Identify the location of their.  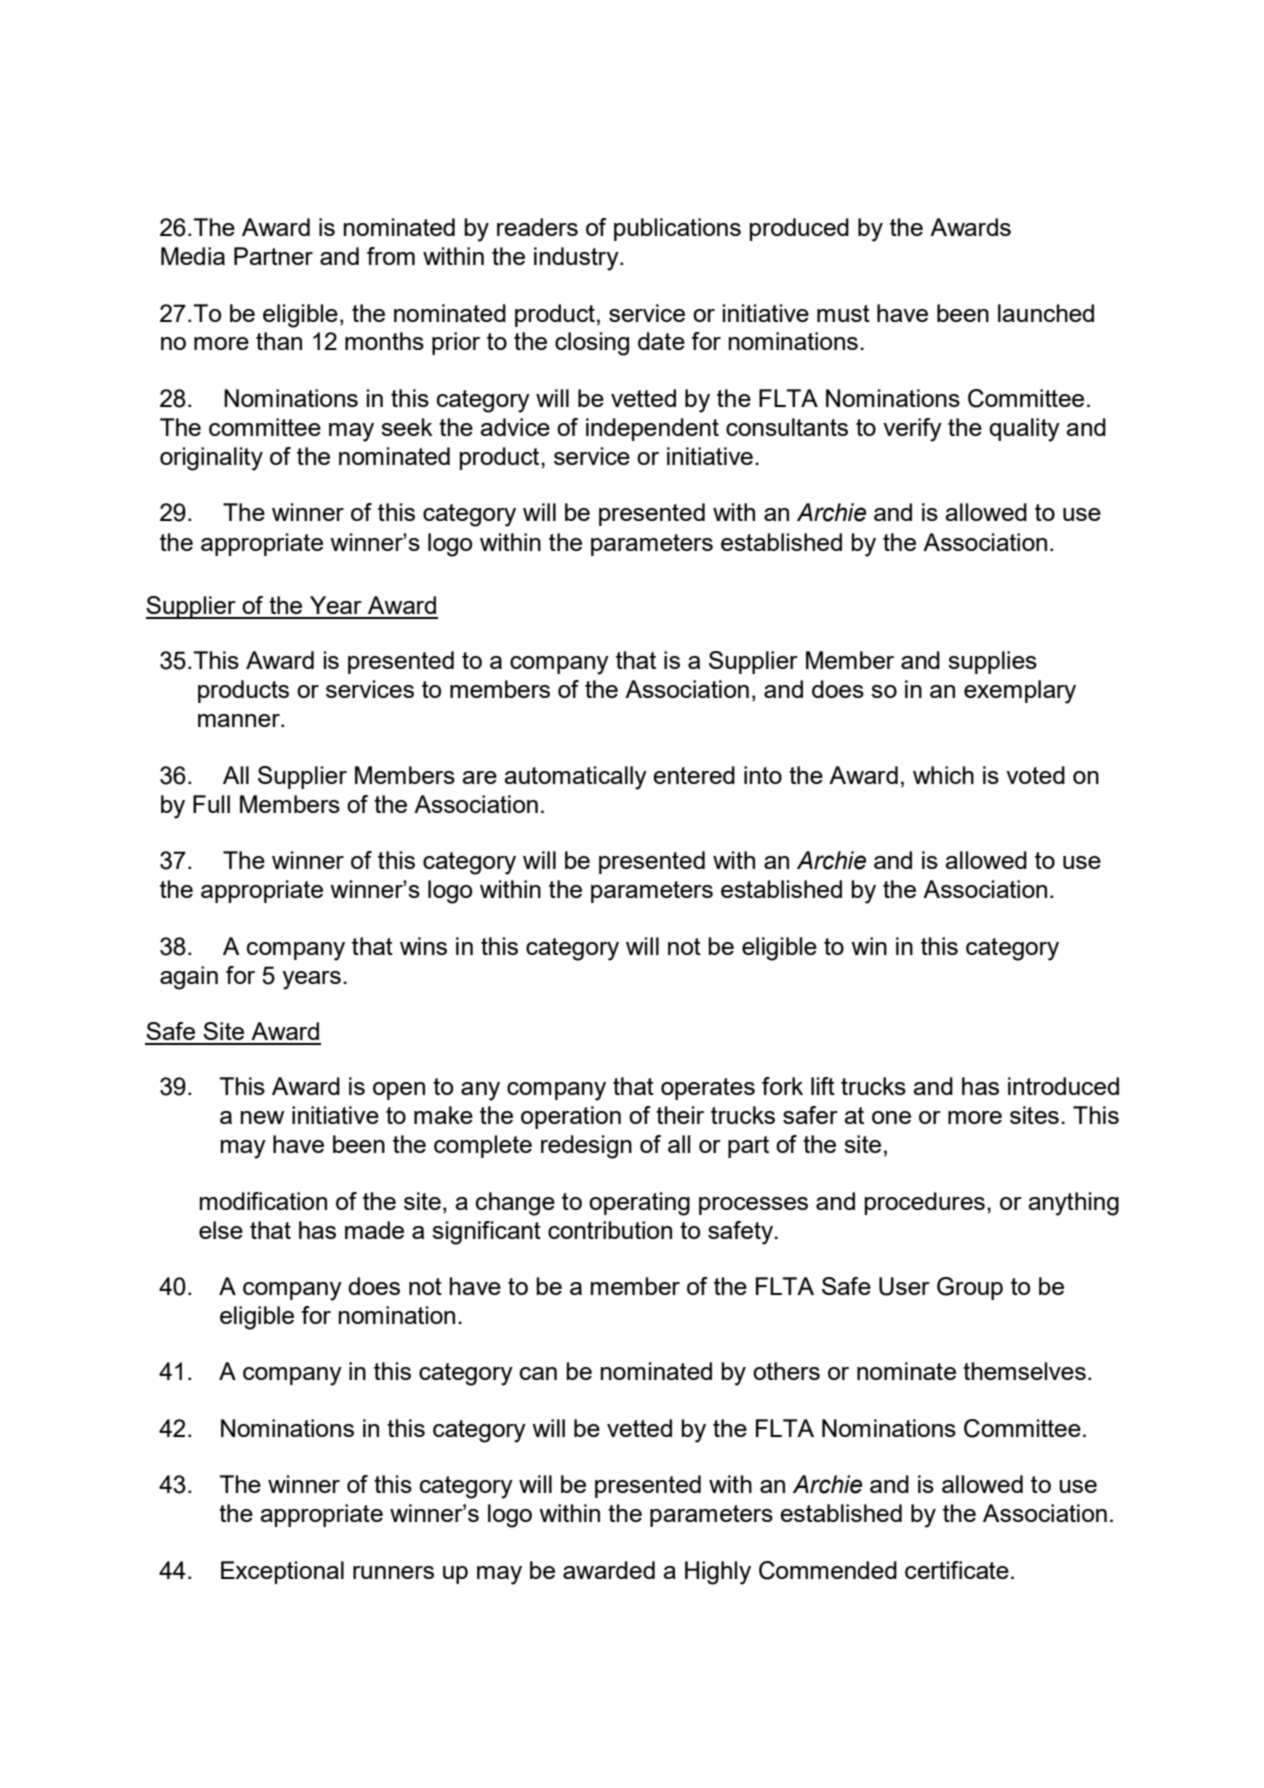
(680, 1115).
